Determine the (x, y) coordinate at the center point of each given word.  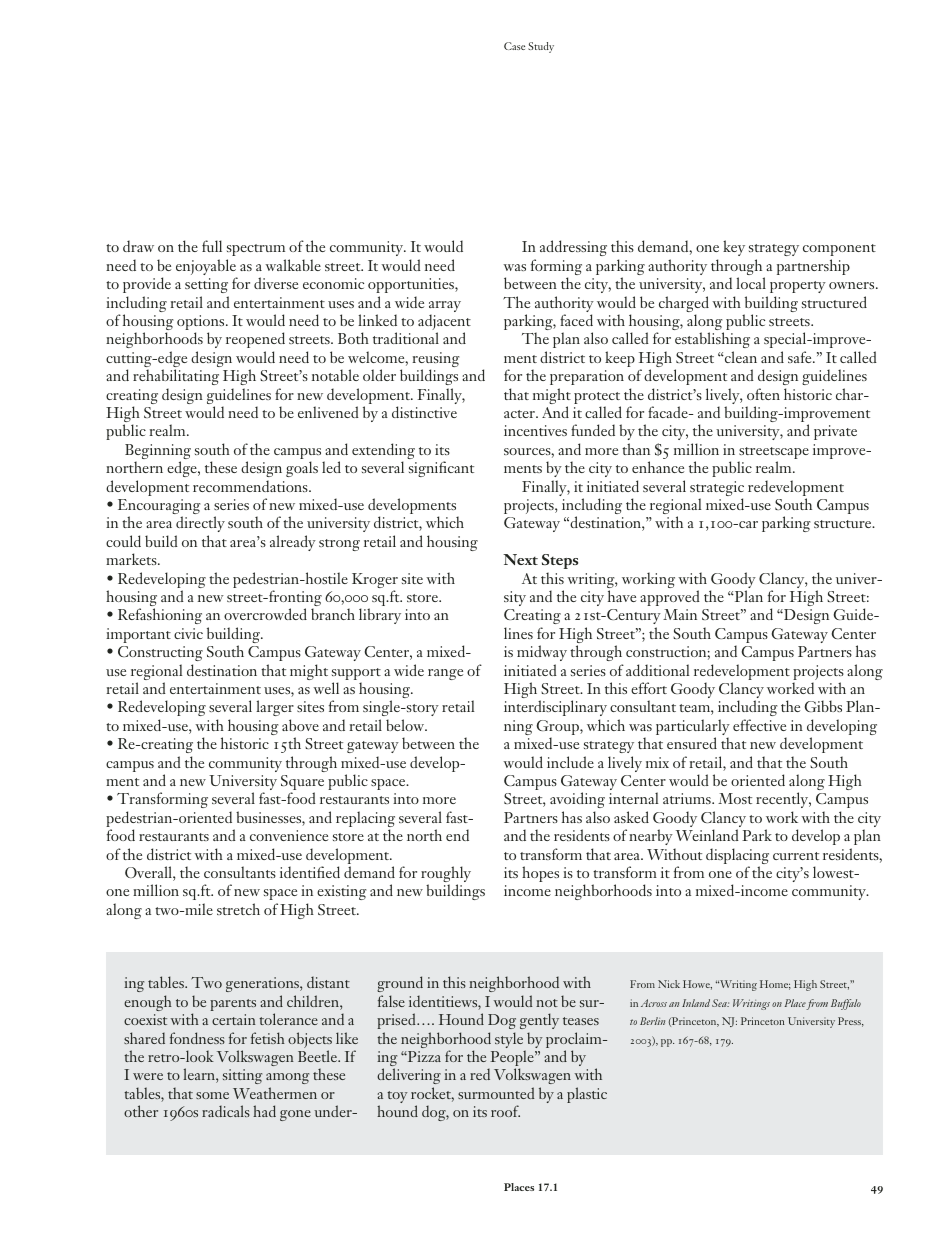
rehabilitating (176, 377)
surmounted (496, 1093)
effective (759, 725)
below (406, 725)
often (763, 394)
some (212, 1095)
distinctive (424, 412)
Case (514, 46)
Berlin (652, 1021)
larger (275, 710)
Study (541, 47)
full (212, 246)
